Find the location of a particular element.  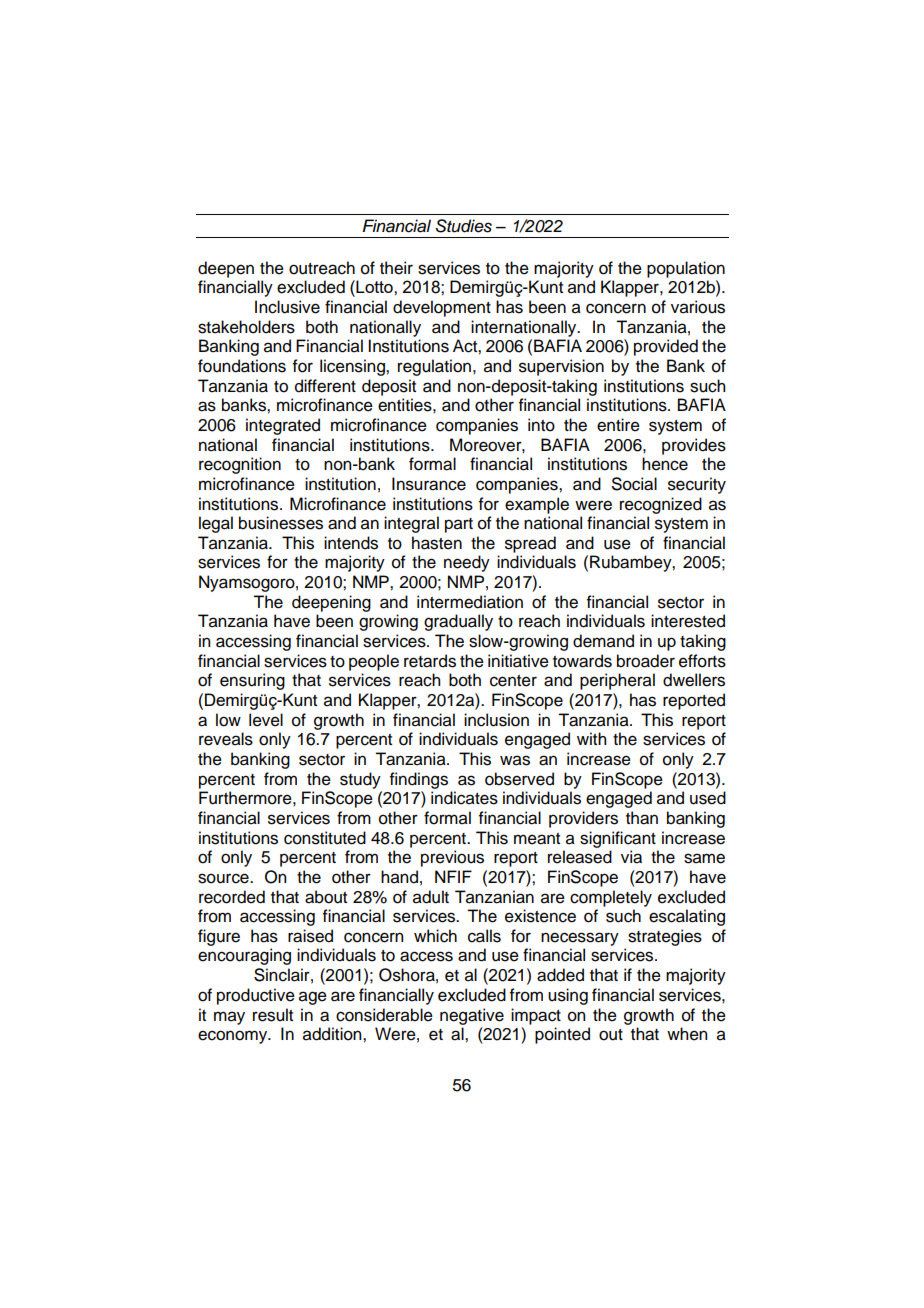

when is located at coordinates (687, 1034).
